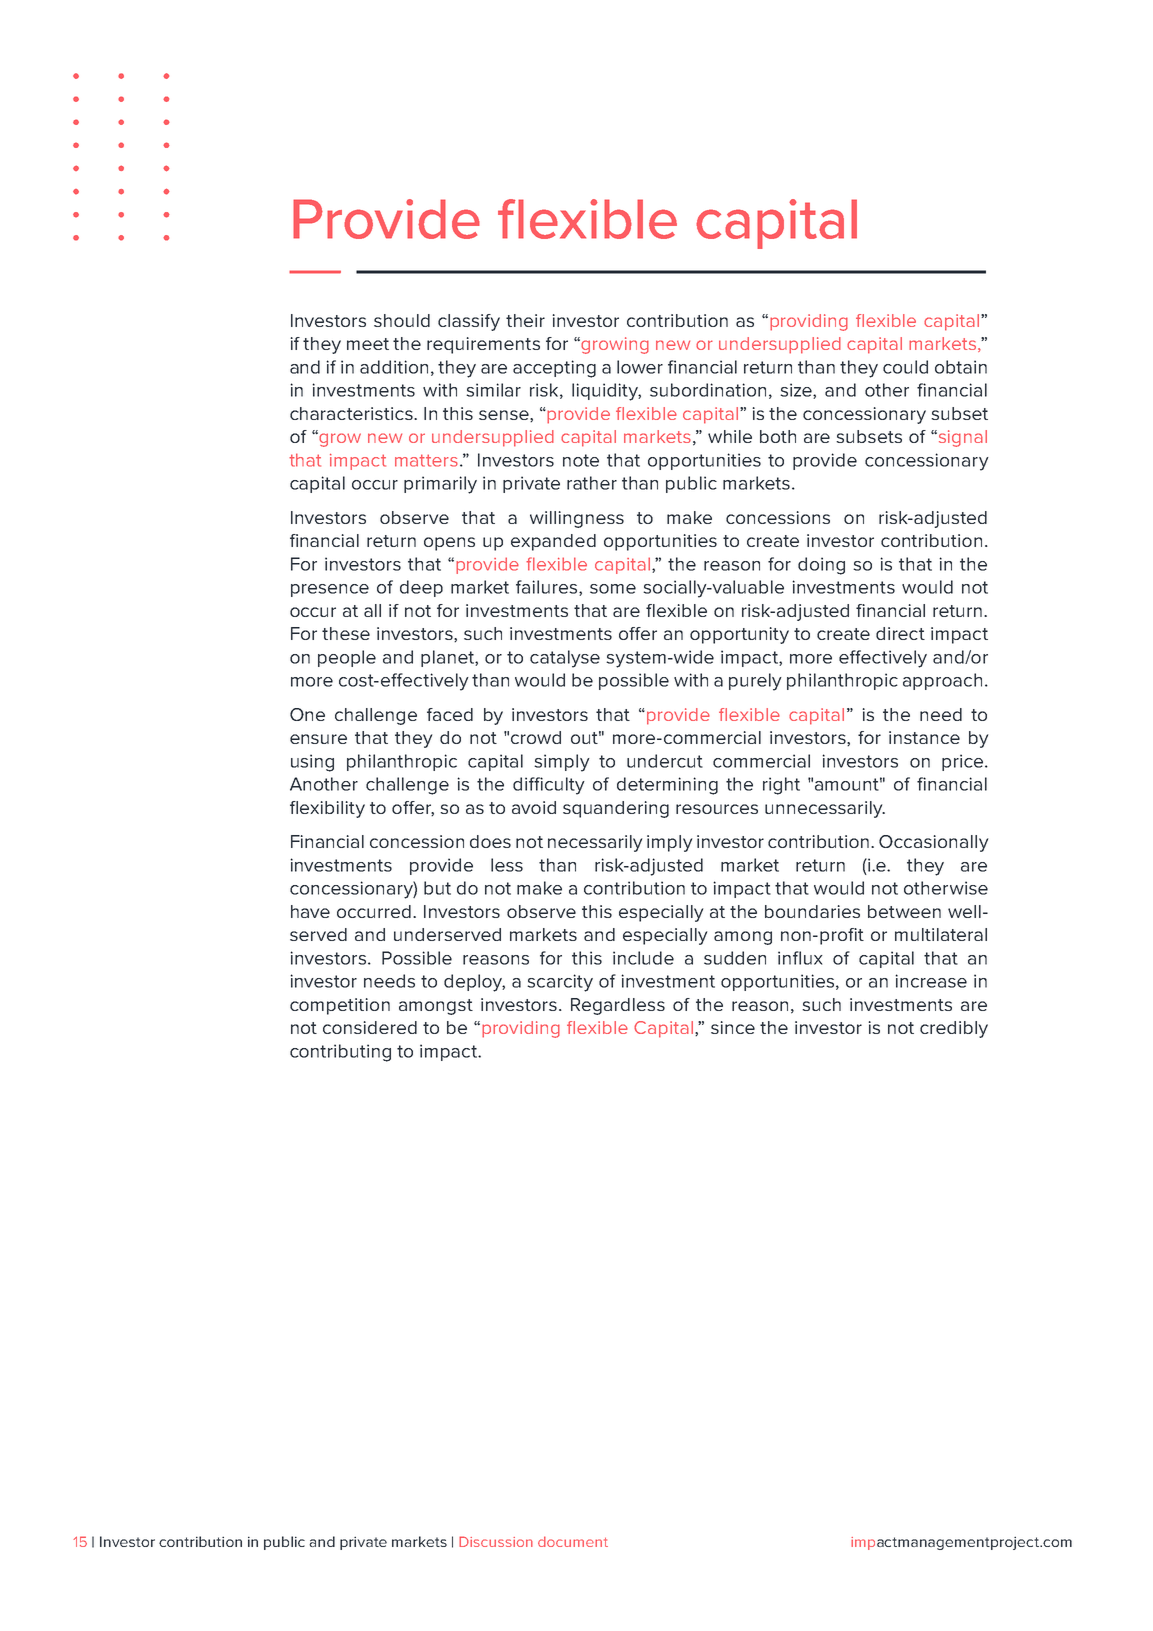 This screenshot has height=1631, width=1153. Describe the element at coordinates (340, 1053) in the screenshot. I see `contributing` at that location.
